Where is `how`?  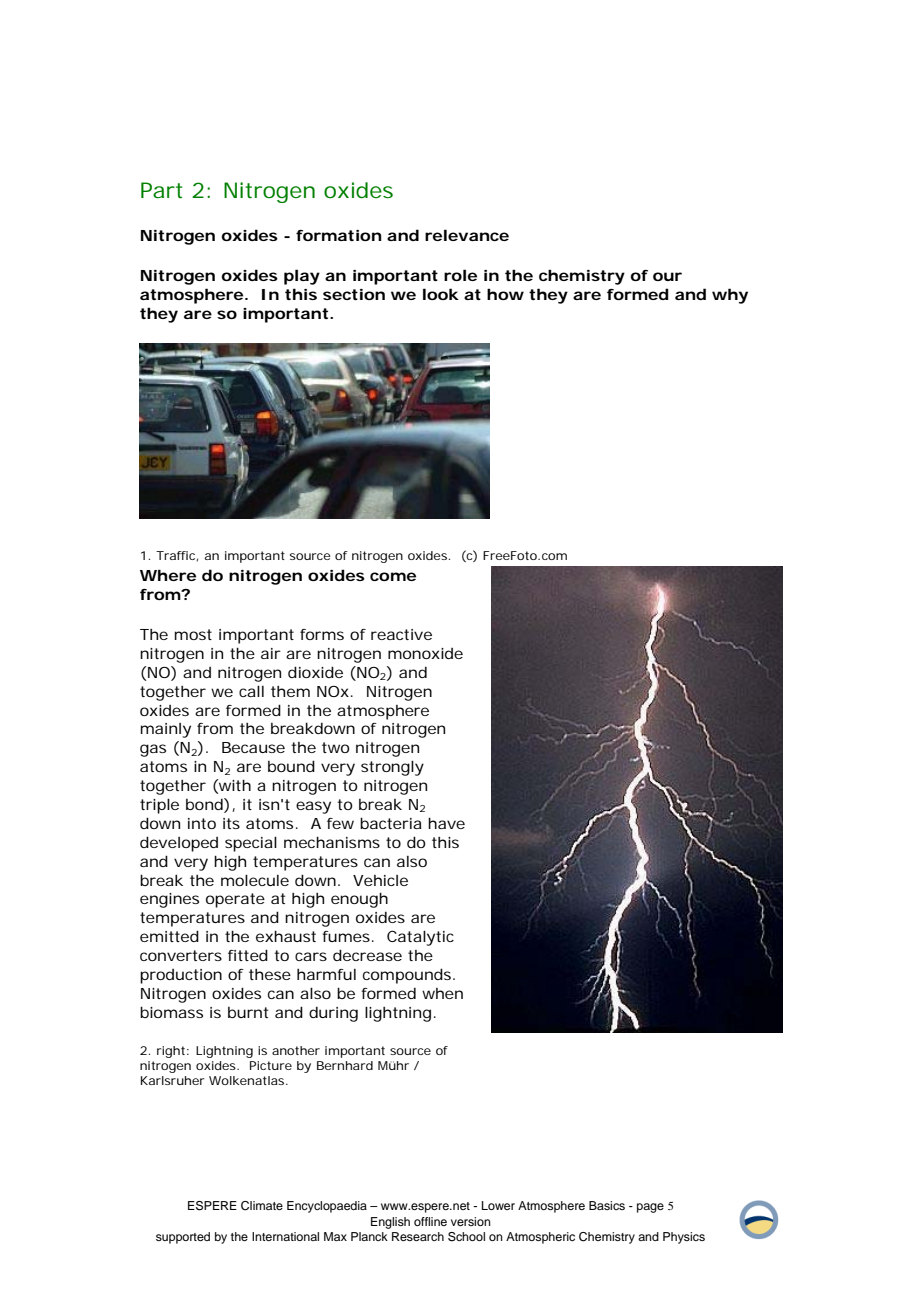
how is located at coordinates (505, 294).
